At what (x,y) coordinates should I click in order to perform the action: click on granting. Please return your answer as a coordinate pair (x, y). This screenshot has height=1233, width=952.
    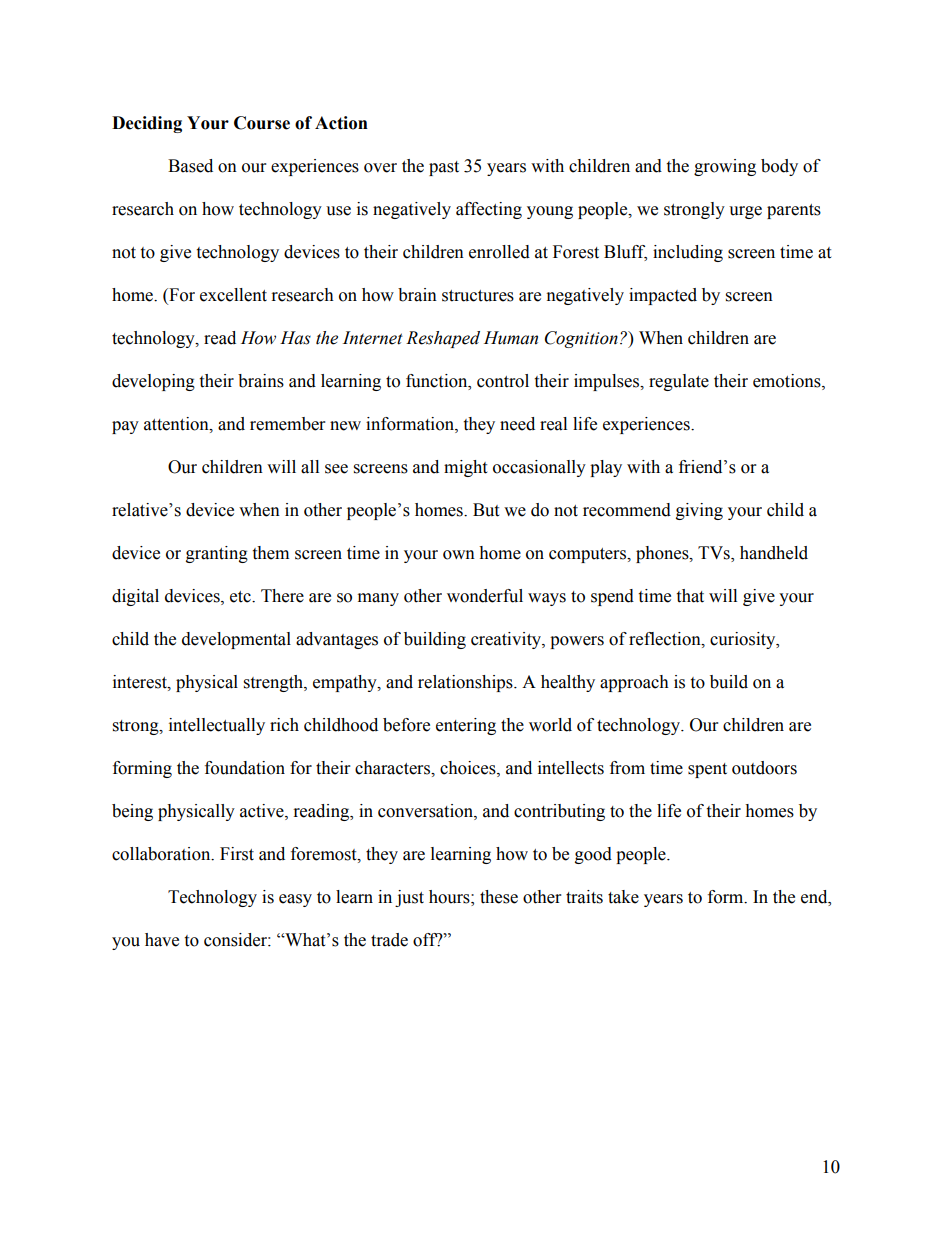
    Looking at the image, I should click on (217, 554).
